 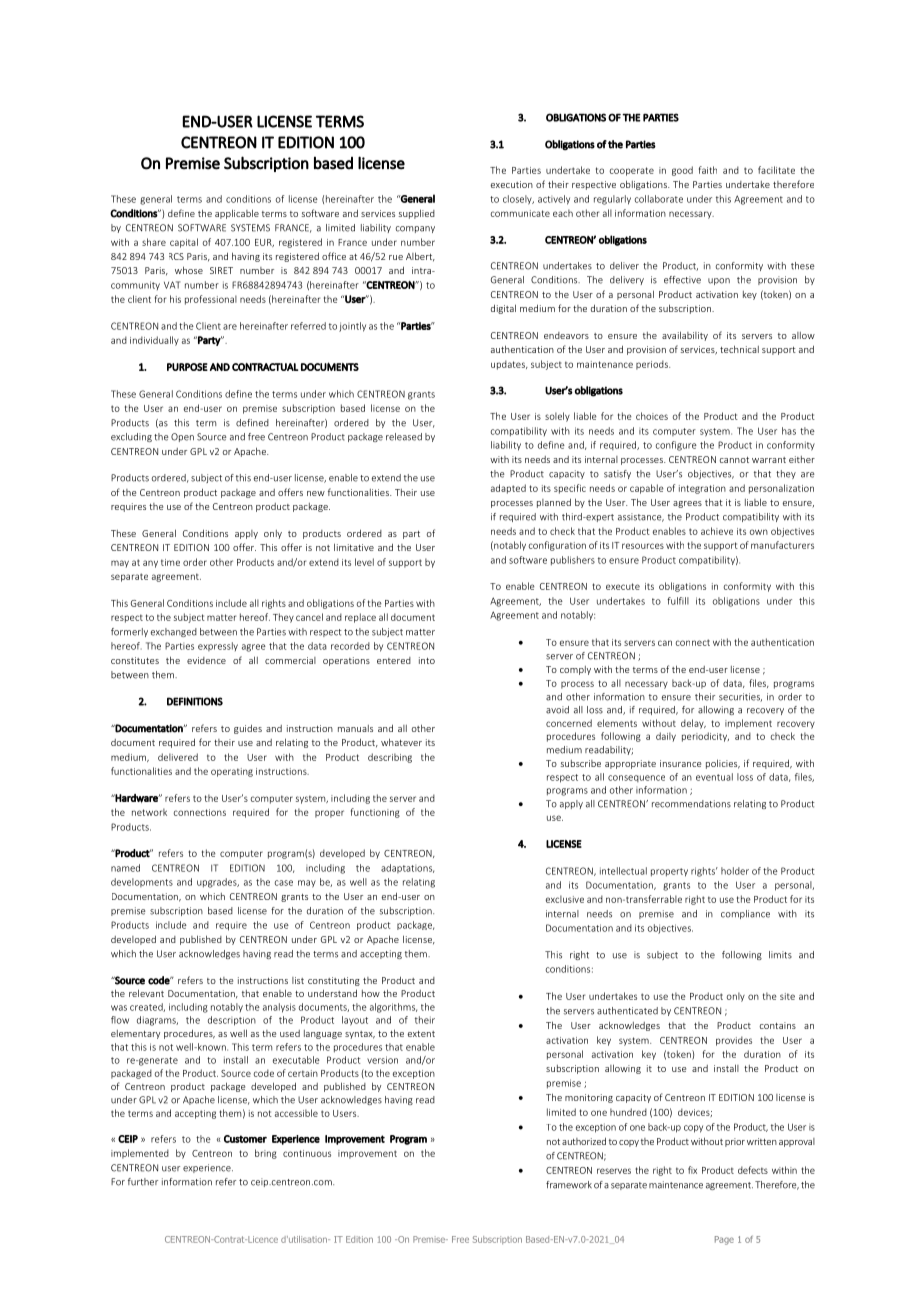 I want to click on Page, so click(x=724, y=1240).
